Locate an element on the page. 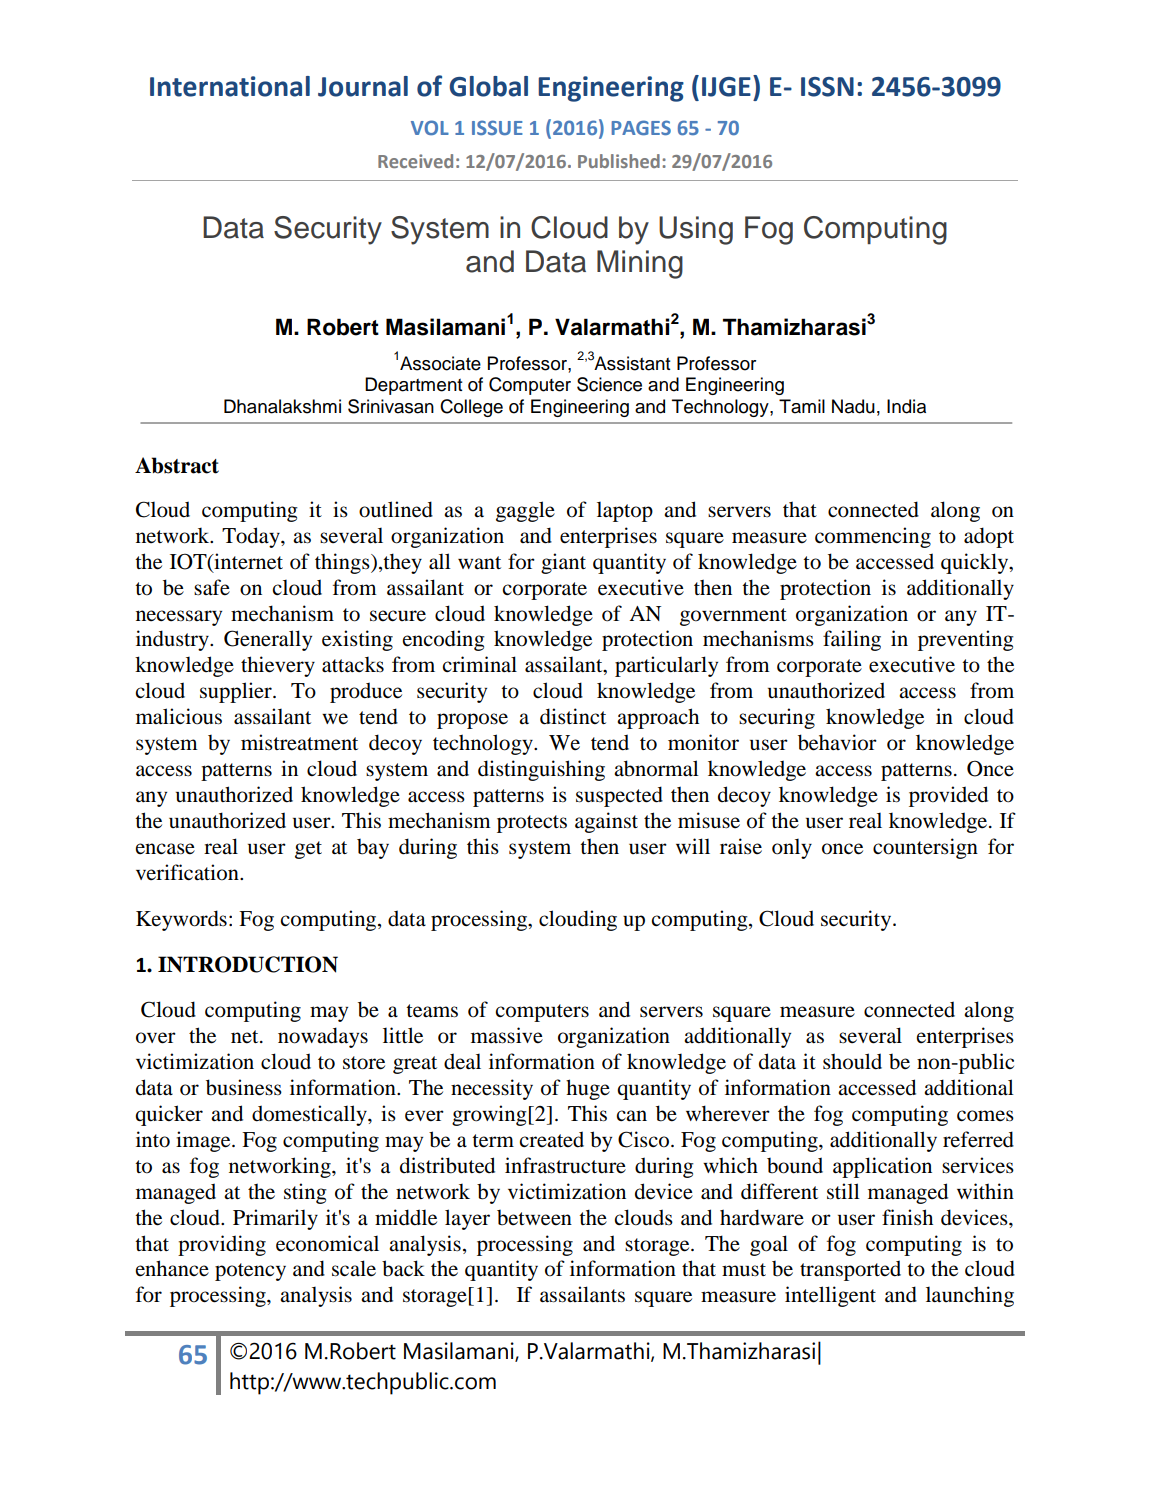 This image has width=1150, height=1488. failing is located at coordinates (852, 640).
